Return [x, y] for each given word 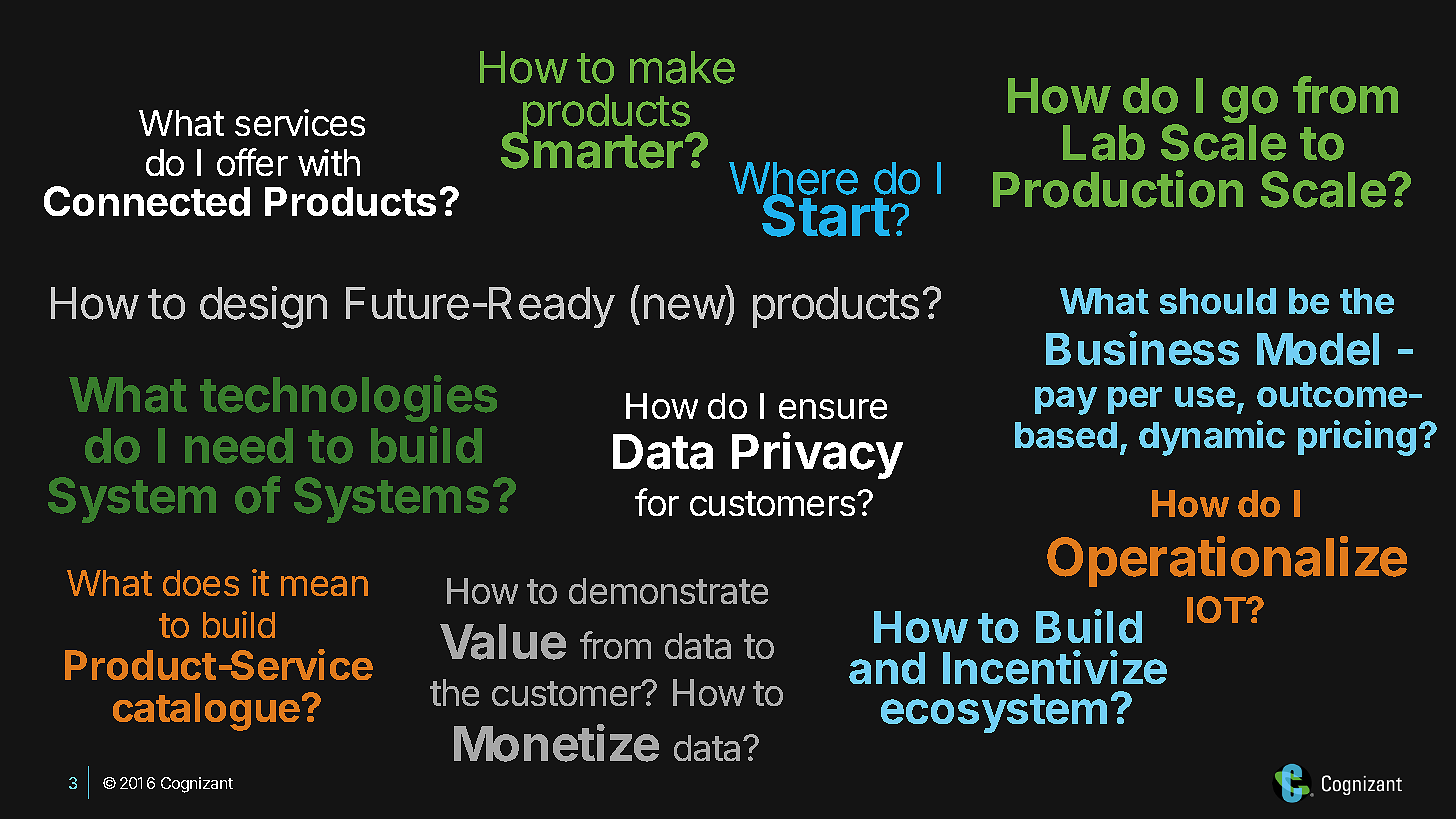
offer [252, 162]
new [684, 307]
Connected [147, 201]
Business [1142, 348]
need [239, 446]
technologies [348, 398]
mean [324, 586]
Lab [1104, 143]
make [682, 67]
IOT [1217, 609]
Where [793, 180]
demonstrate [668, 591]
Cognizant [197, 785]
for [657, 502]
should [1218, 301]
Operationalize [1227, 561]
